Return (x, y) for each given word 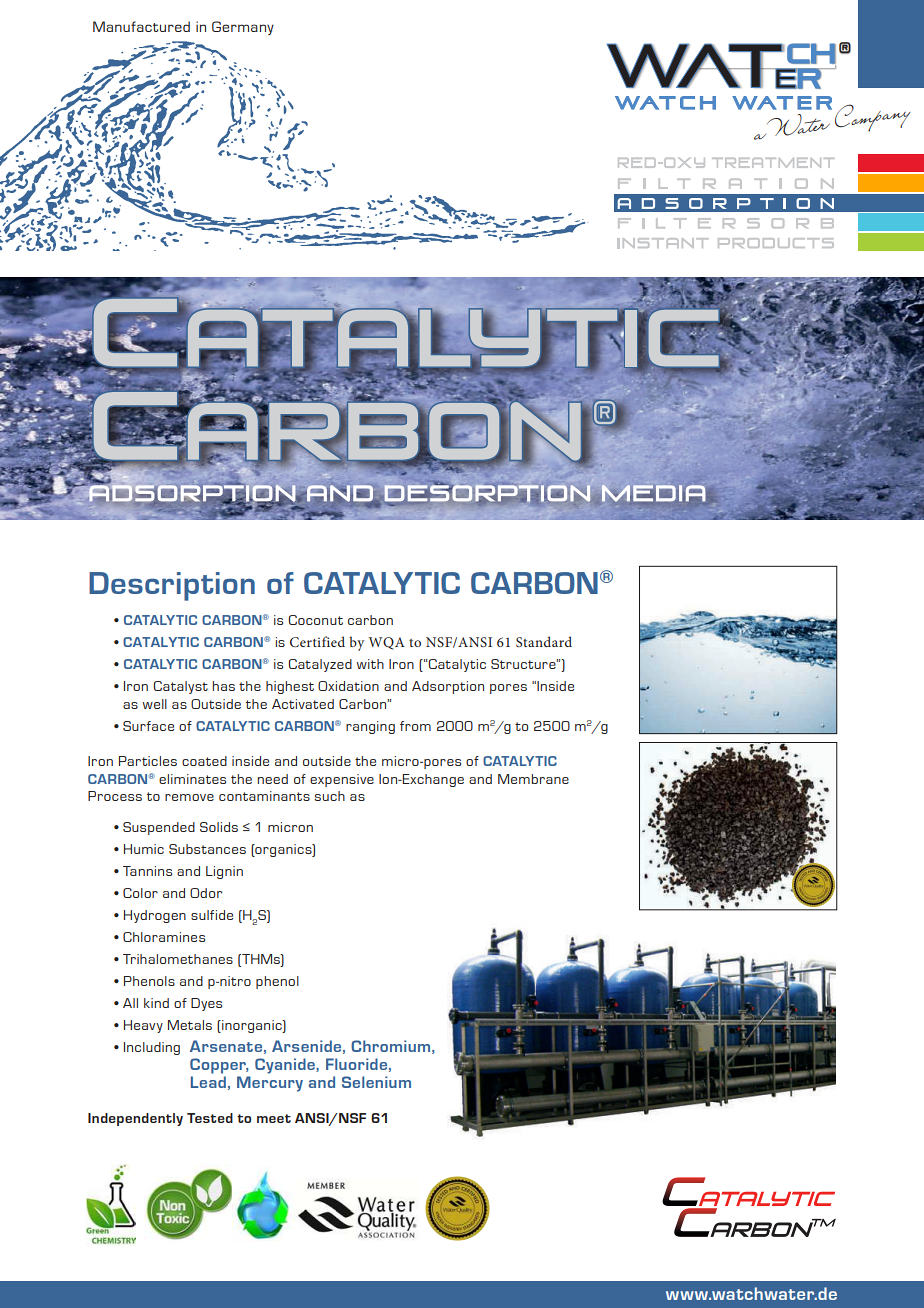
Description (172, 586)
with (370, 664)
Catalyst (180, 687)
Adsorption (448, 687)
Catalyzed (320, 665)
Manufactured (141, 26)
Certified (317, 641)
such (330, 796)
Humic (144, 849)
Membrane (533, 779)
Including (152, 1048)
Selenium (376, 1082)
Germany (243, 28)
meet (274, 1118)
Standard (544, 641)
